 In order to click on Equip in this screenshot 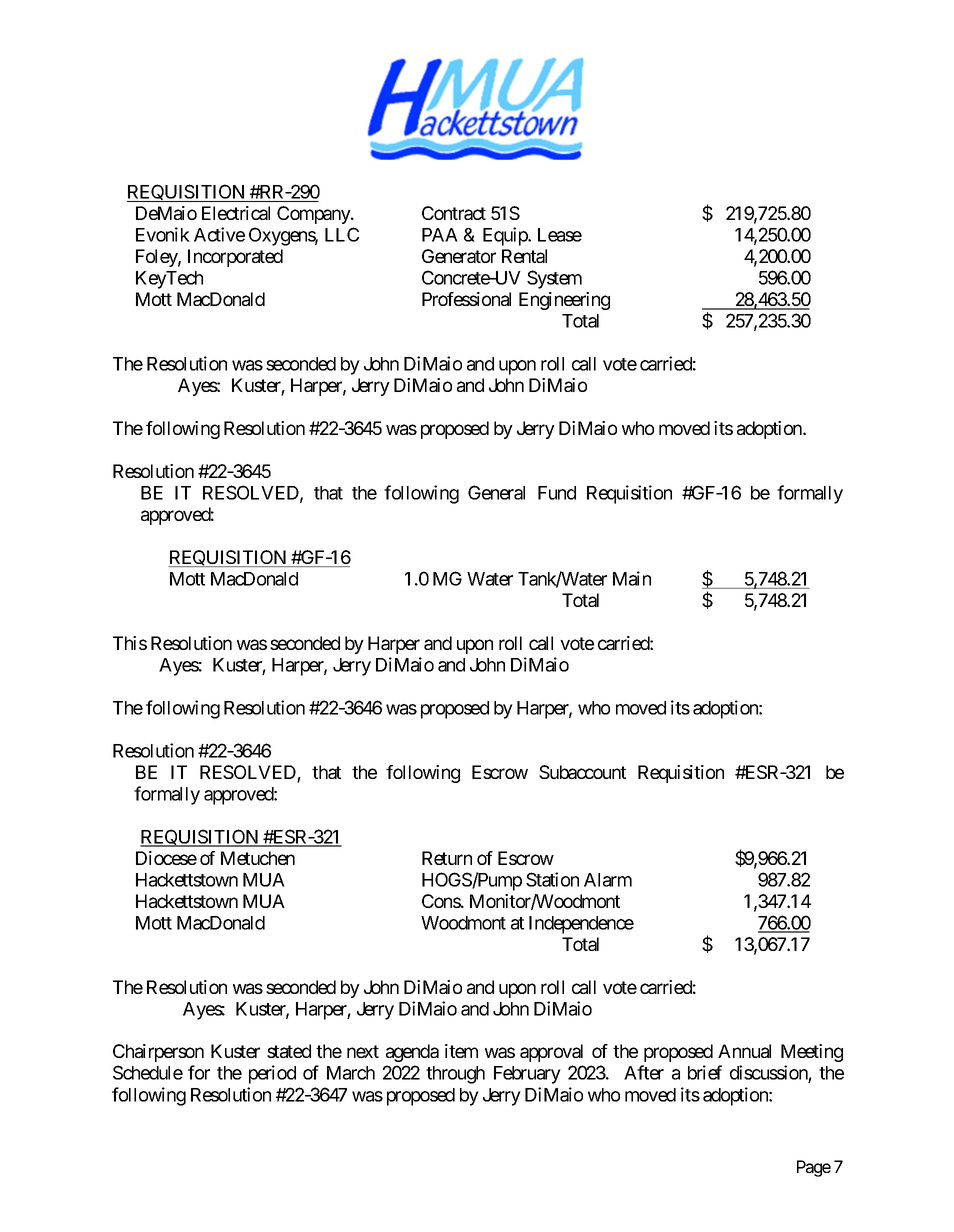, I will do `click(506, 236)`.
